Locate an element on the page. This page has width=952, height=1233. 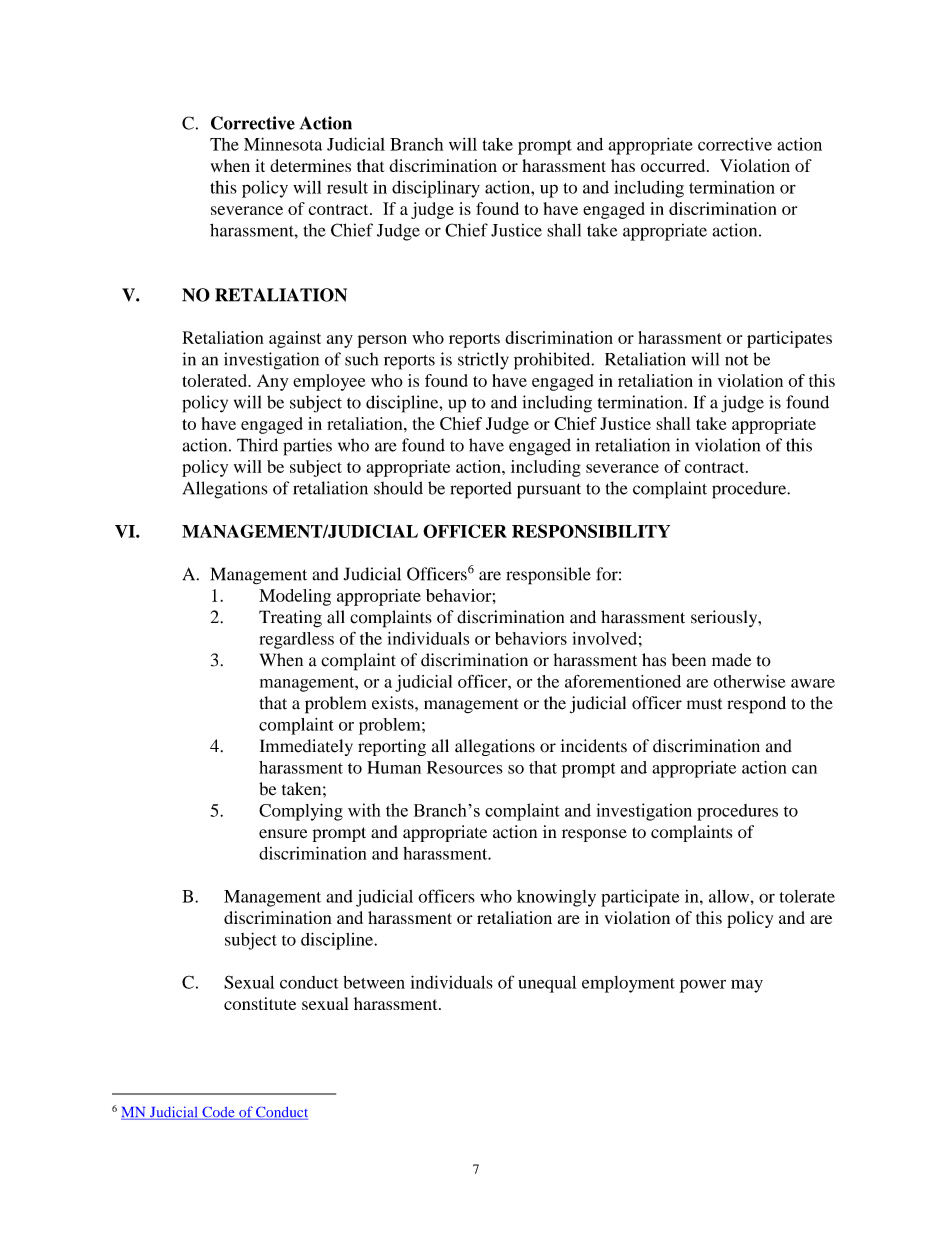
unequal is located at coordinates (547, 984).
